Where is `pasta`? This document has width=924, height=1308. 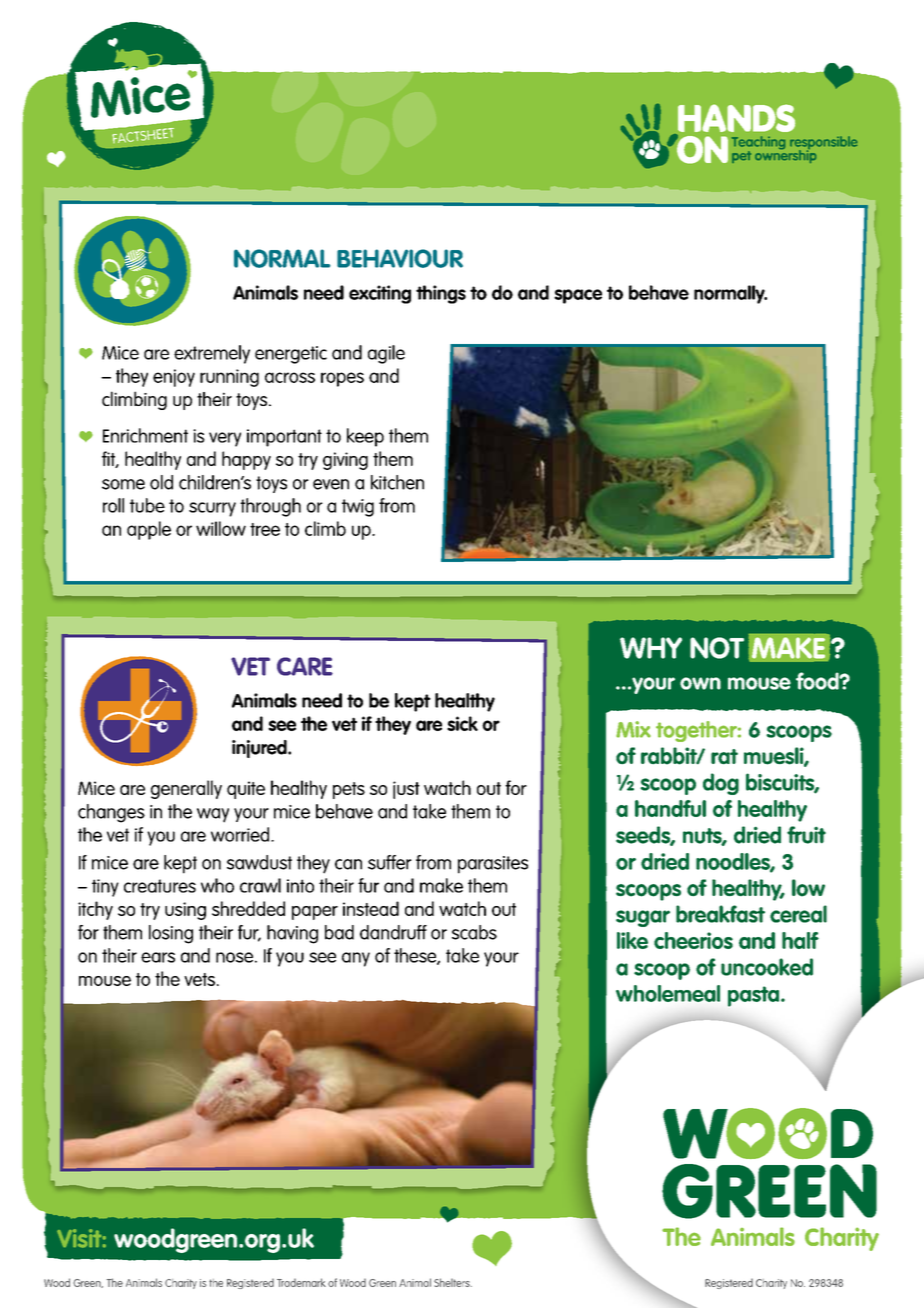 pasta is located at coordinates (755, 996).
